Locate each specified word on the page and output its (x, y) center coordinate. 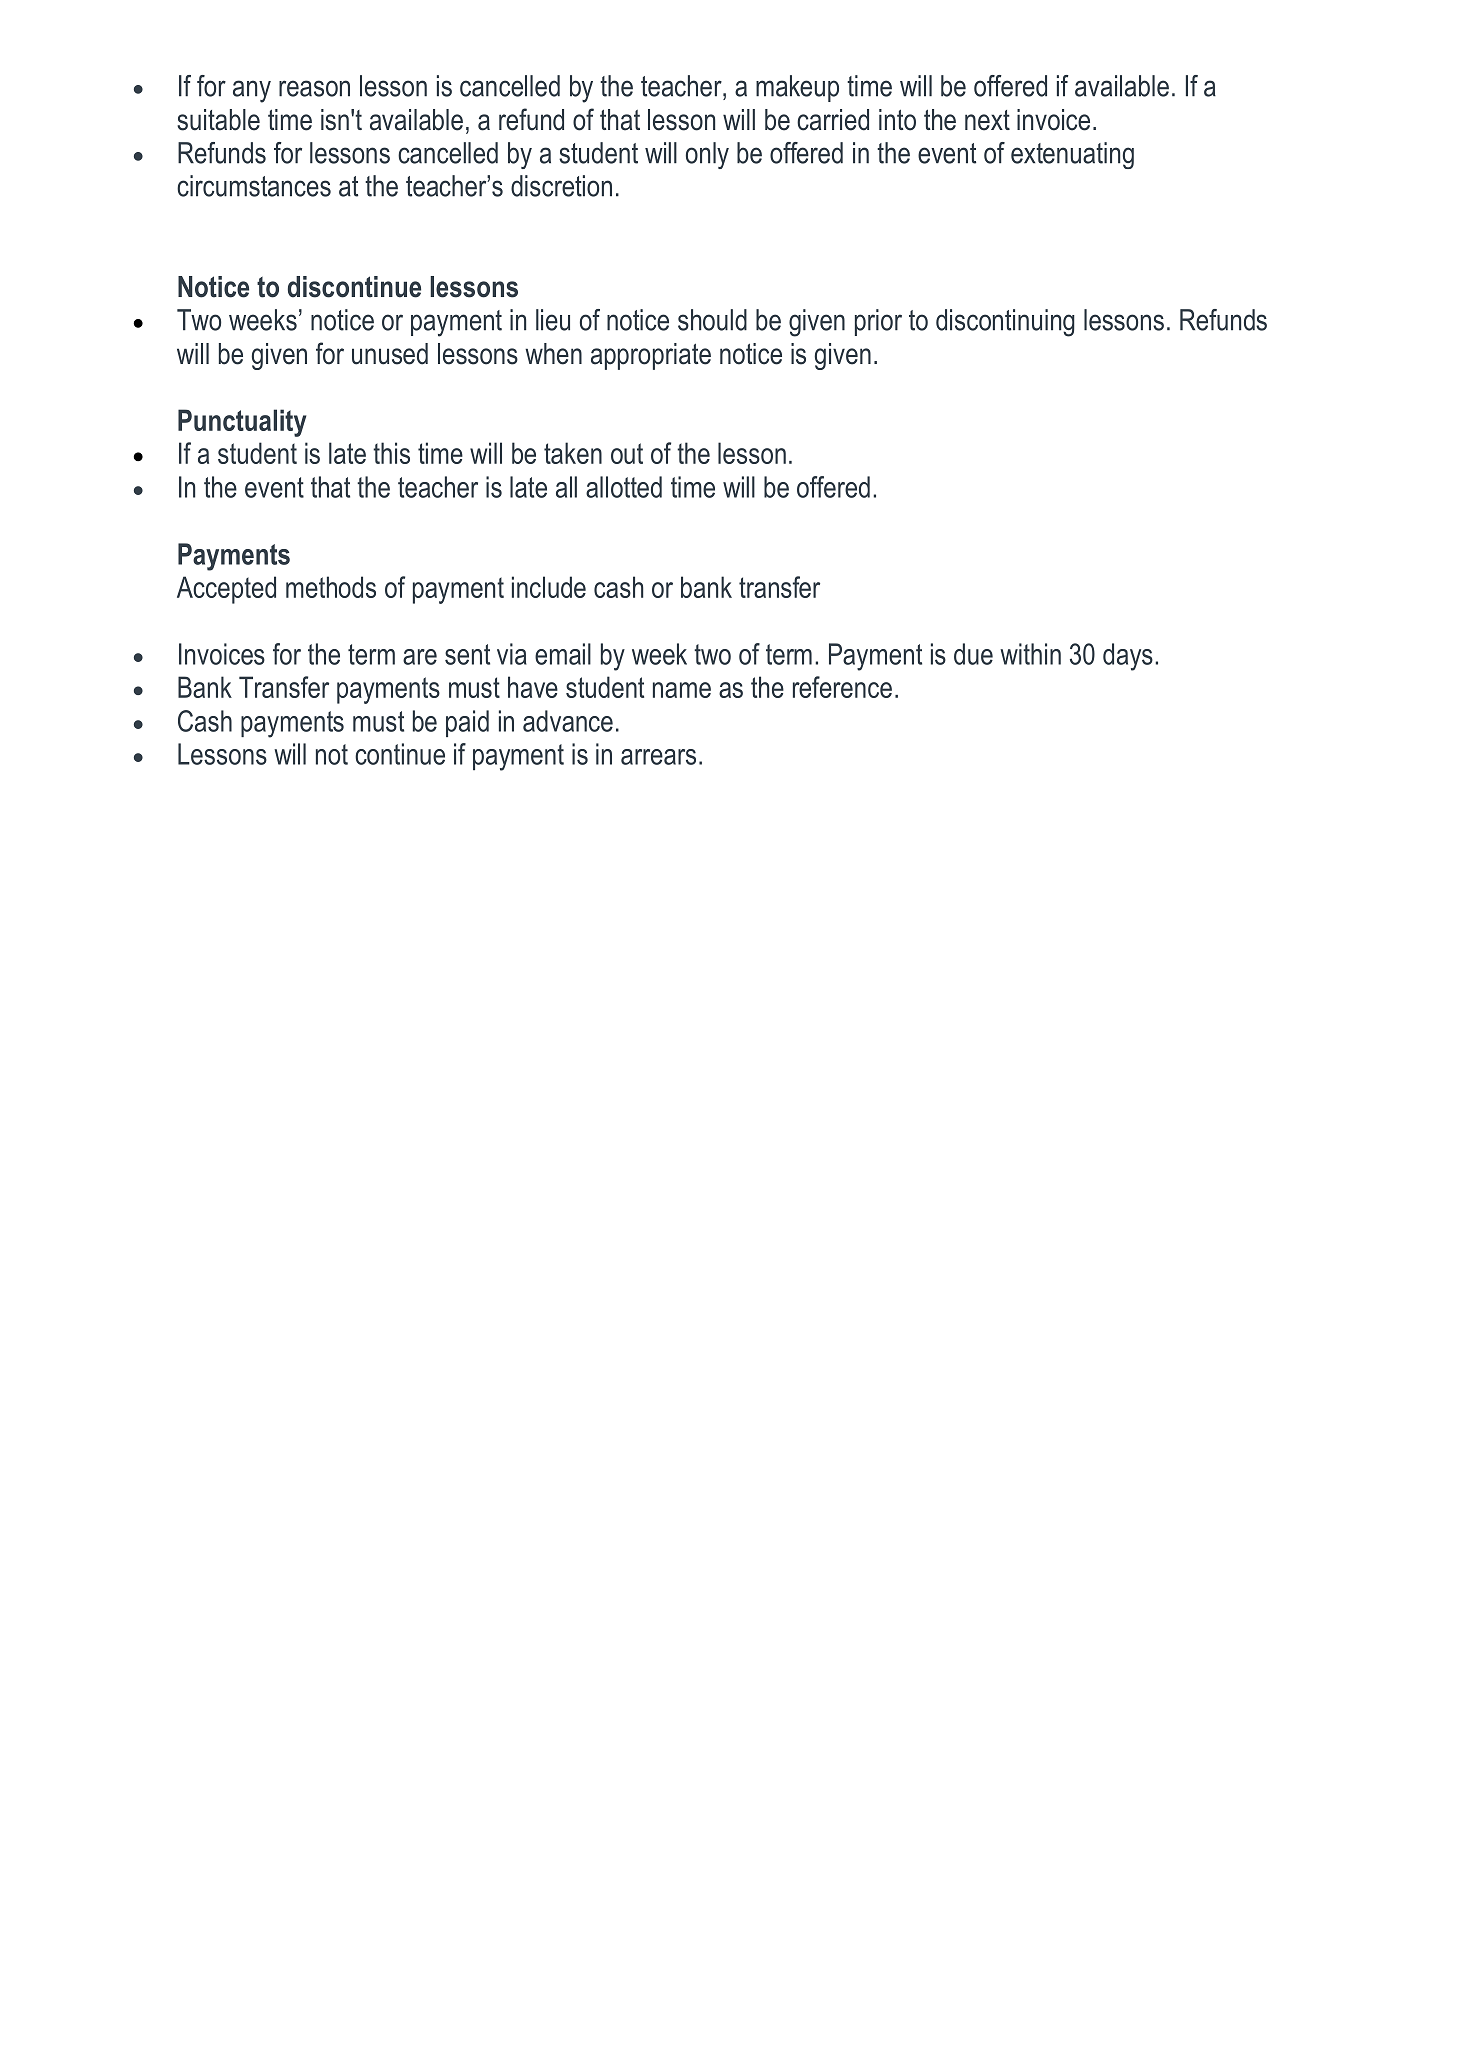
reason (314, 88)
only (707, 155)
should (712, 320)
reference (842, 687)
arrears (658, 757)
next (987, 120)
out (627, 453)
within (1030, 654)
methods (331, 587)
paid (467, 723)
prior (878, 322)
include (549, 587)
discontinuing (1005, 323)
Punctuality (242, 423)
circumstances (254, 186)
